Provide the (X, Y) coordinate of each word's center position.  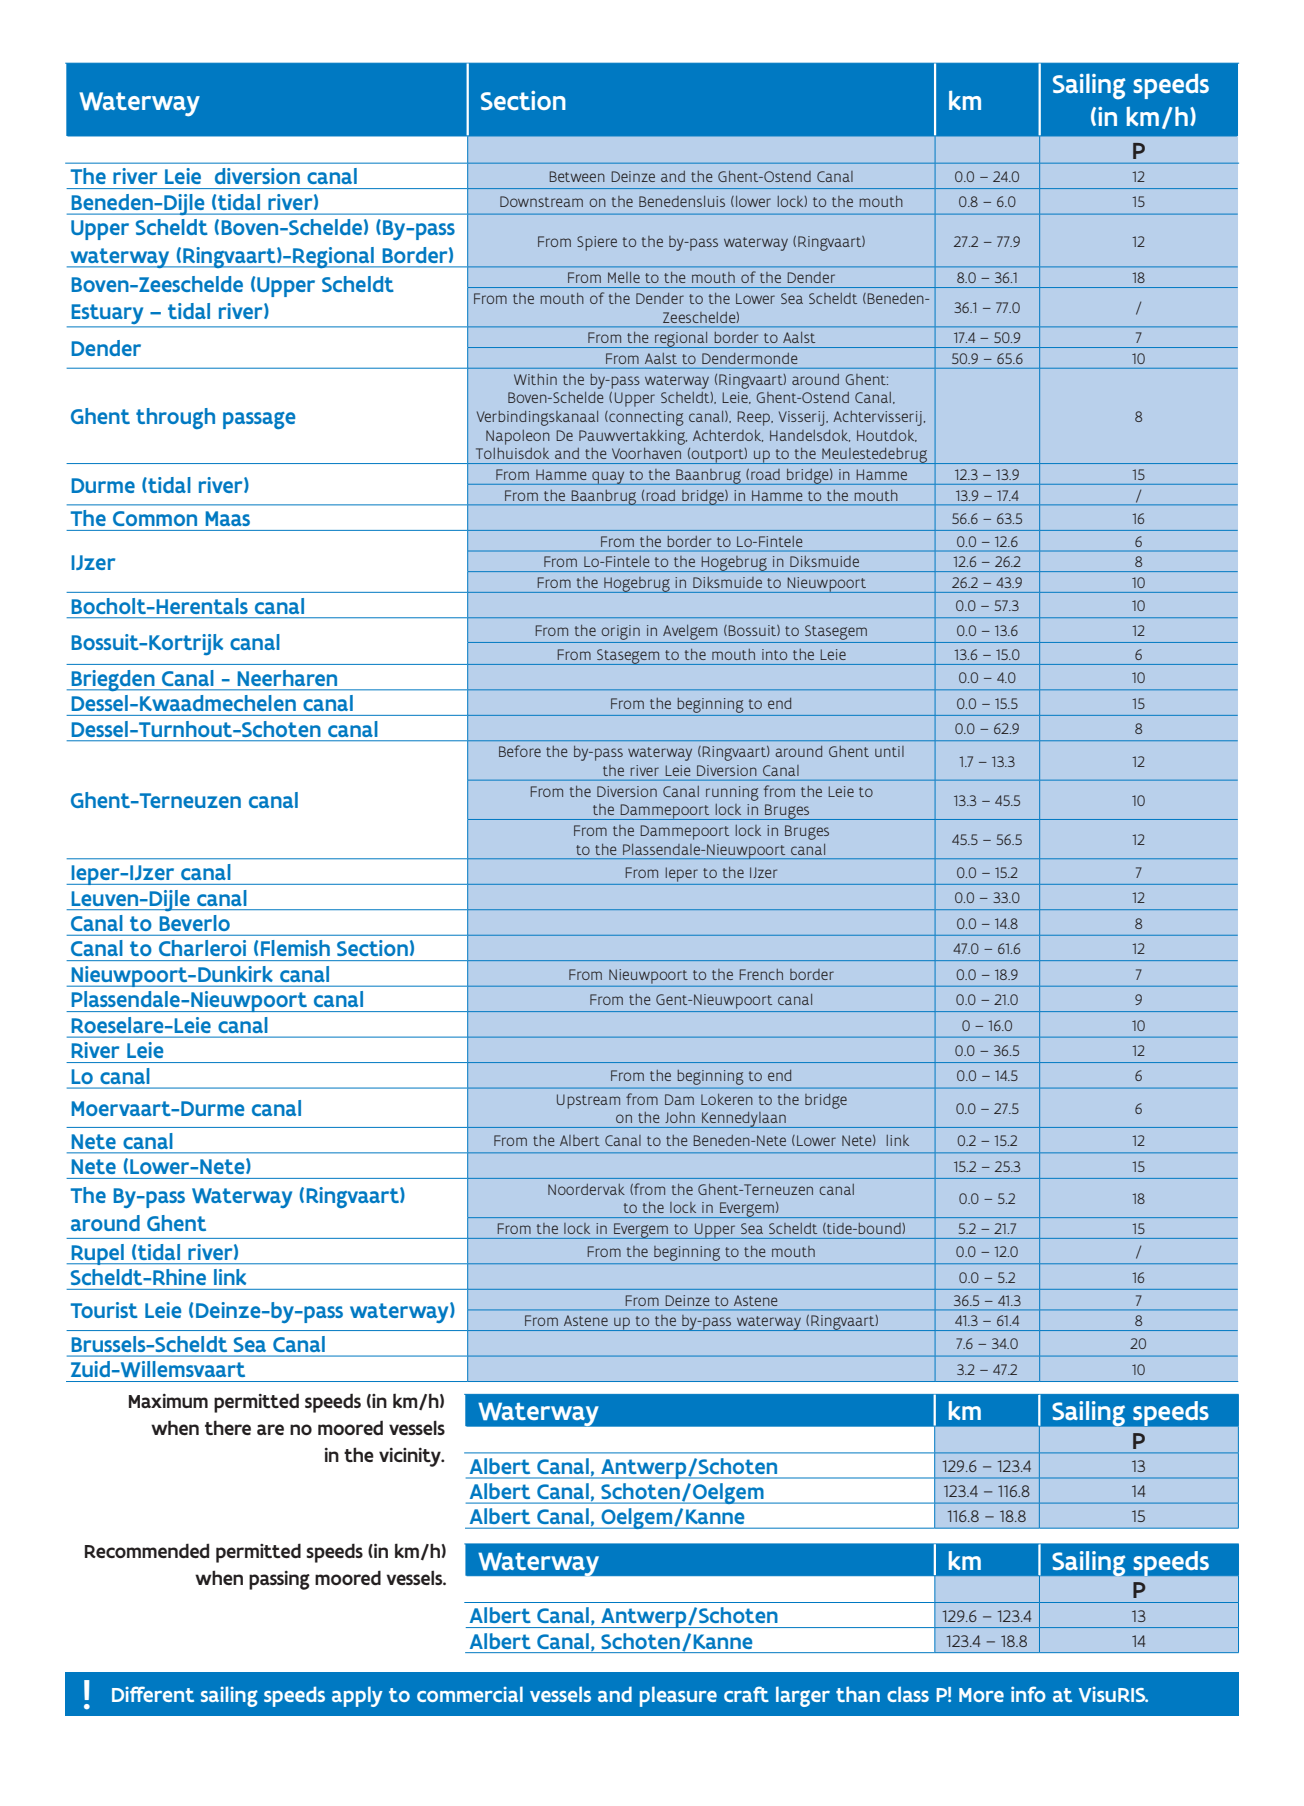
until (889, 751)
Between (577, 176)
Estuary (107, 315)
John (680, 1117)
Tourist (104, 1310)
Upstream (588, 1101)
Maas (228, 518)
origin (620, 632)
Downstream (541, 201)
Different (153, 1694)
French (761, 974)
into (774, 654)
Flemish (295, 948)
